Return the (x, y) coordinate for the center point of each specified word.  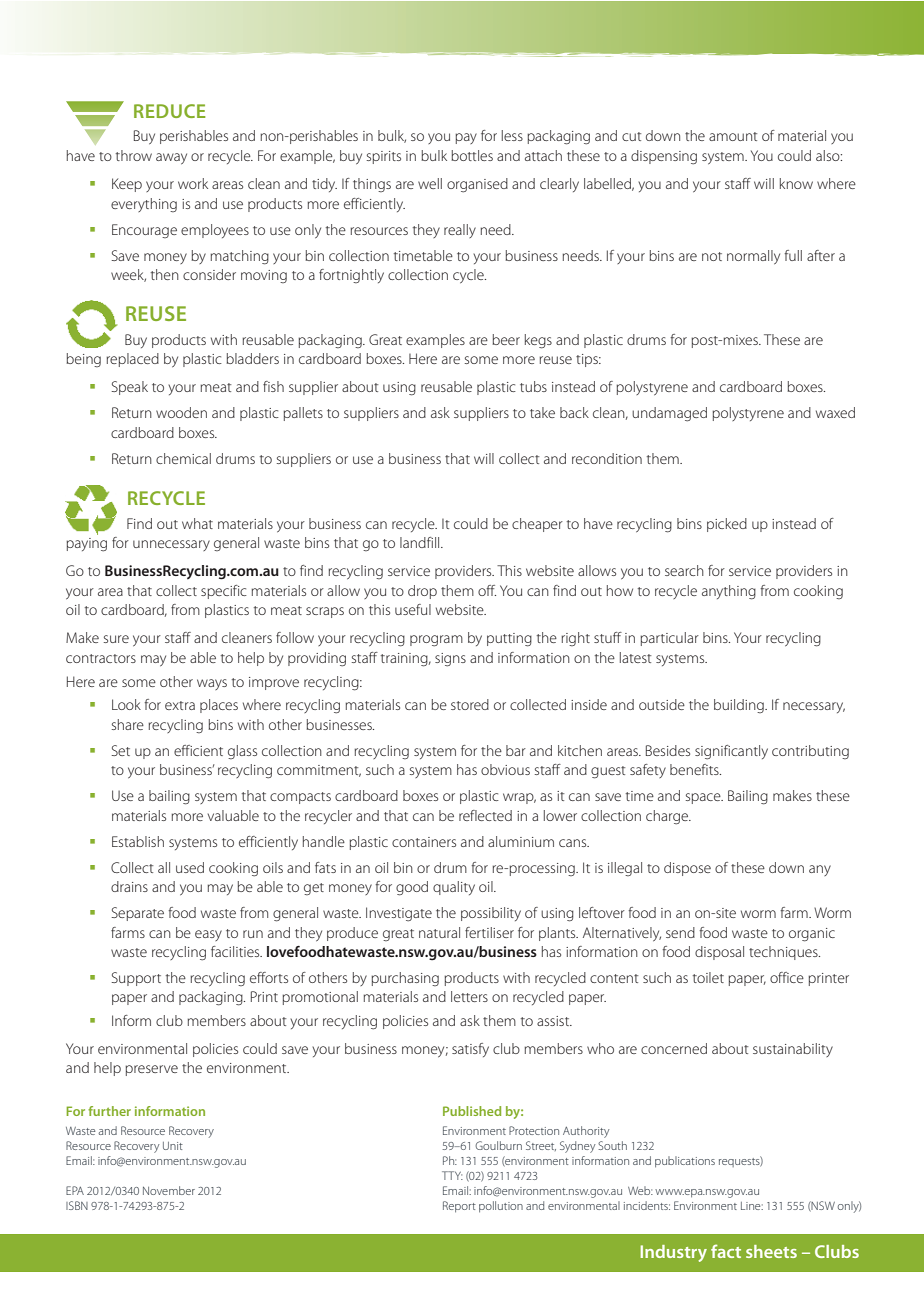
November (169, 1190)
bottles (472, 155)
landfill (421, 542)
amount (733, 136)
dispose (687, 869)
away (171, 159)
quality (454, 888)
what (197, 523)
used (190, 867)
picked (727, 525)
